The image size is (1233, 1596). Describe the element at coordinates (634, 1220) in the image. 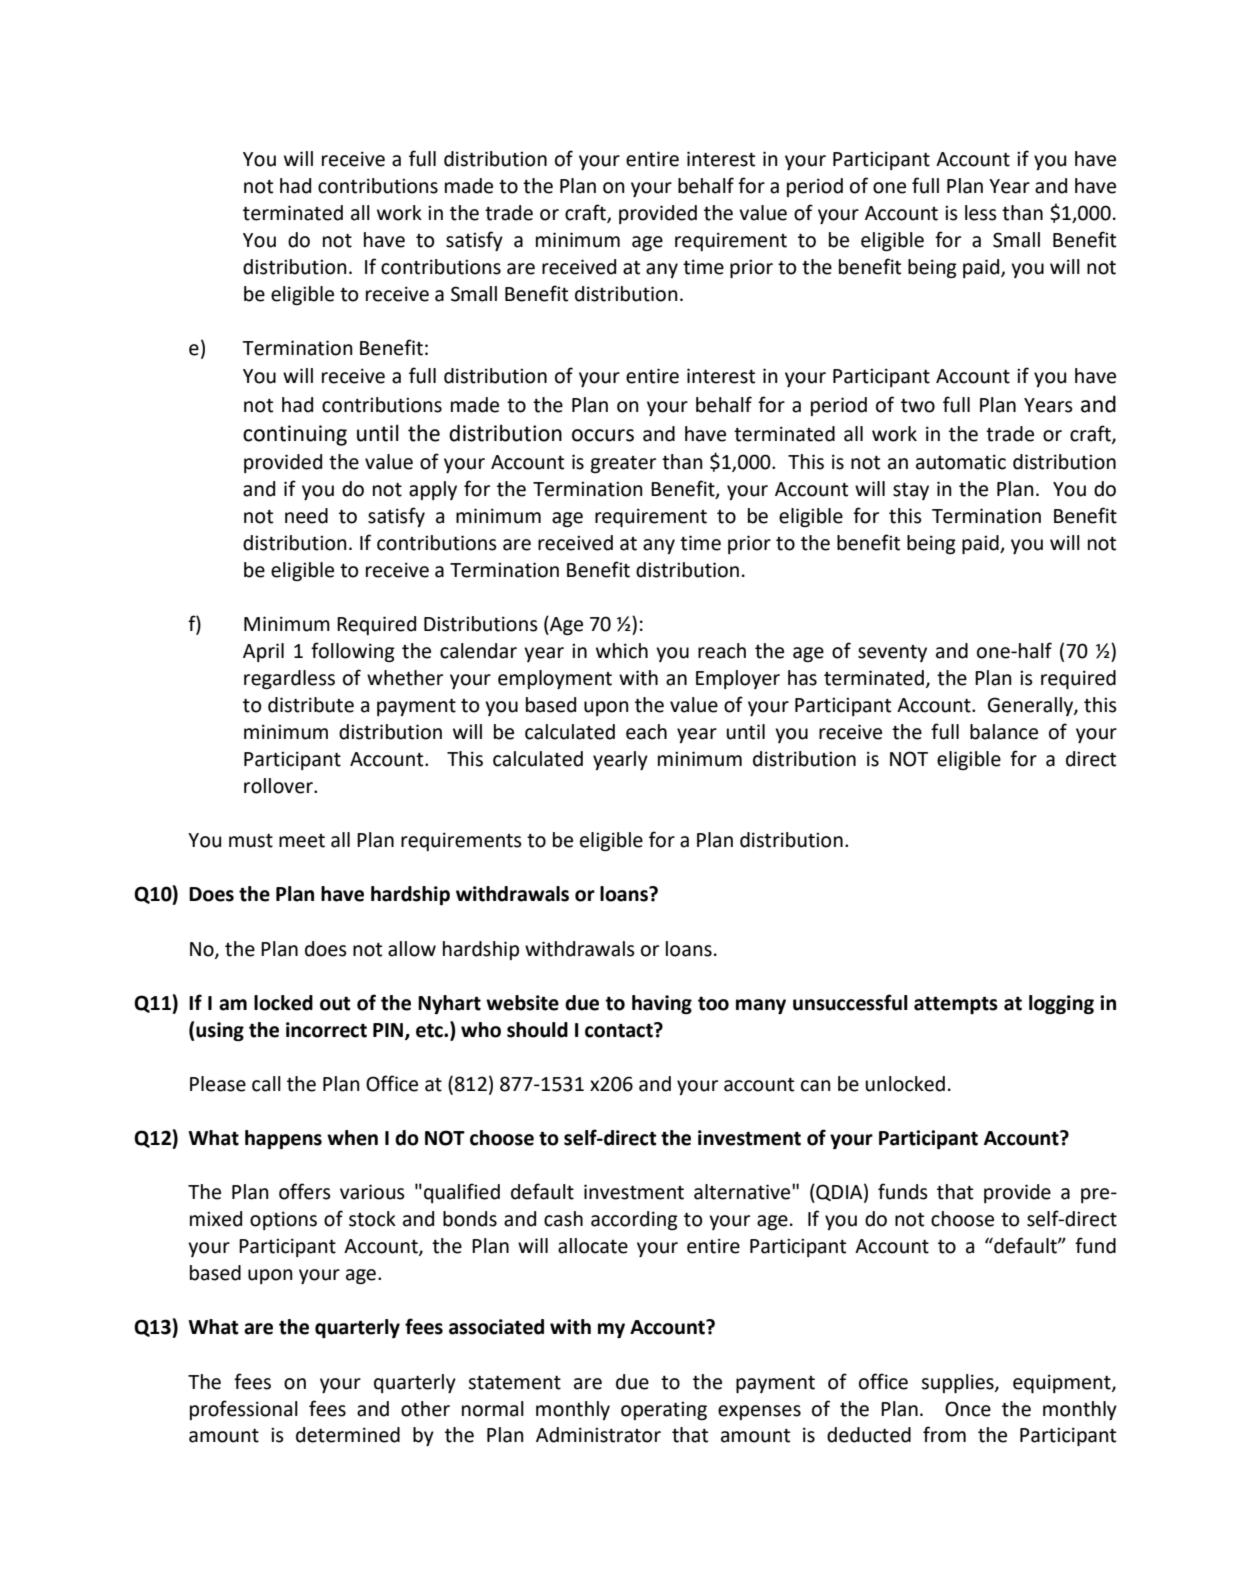

I see `according` at that location.
